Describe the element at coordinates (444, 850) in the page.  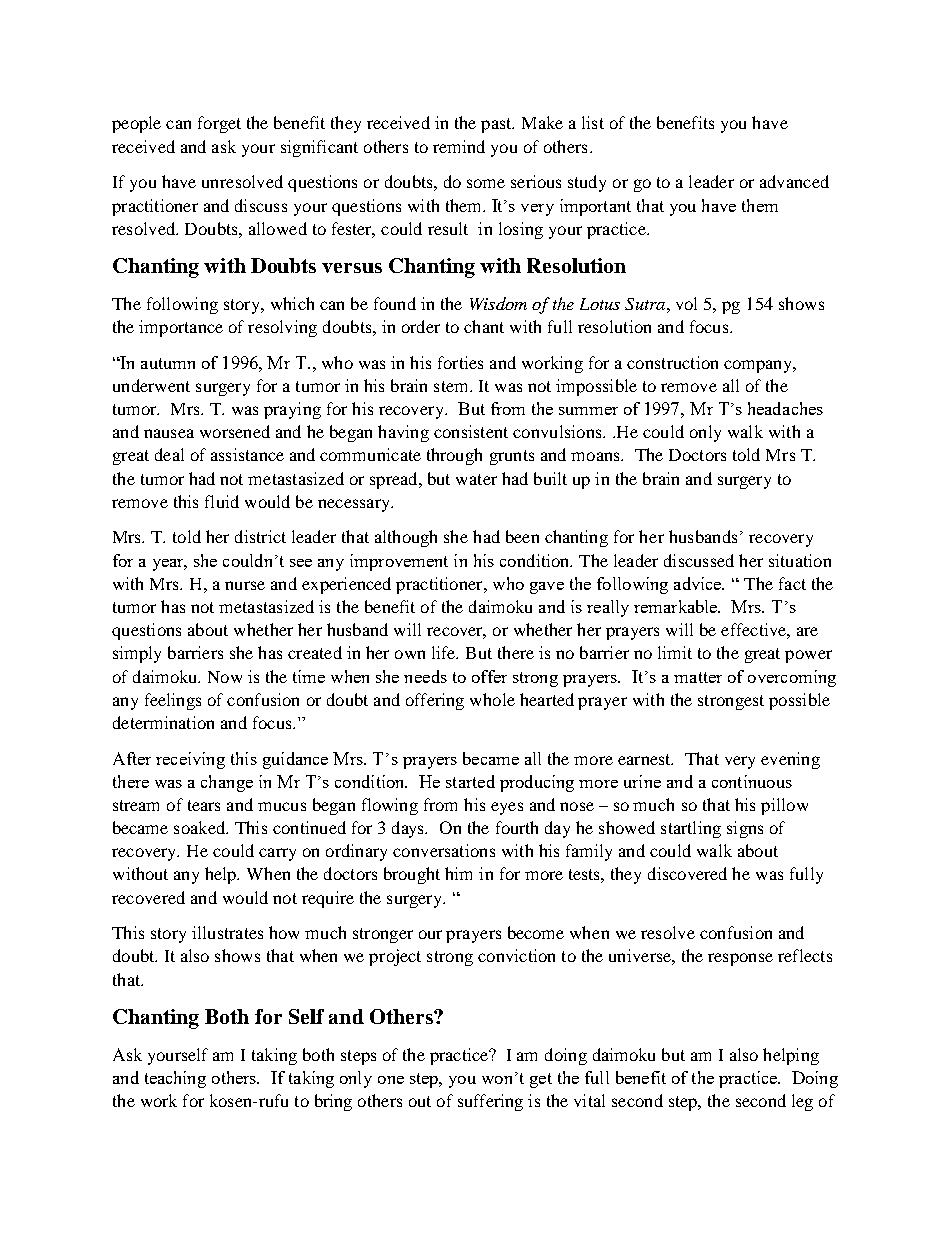
I see `conversations` at that location.
